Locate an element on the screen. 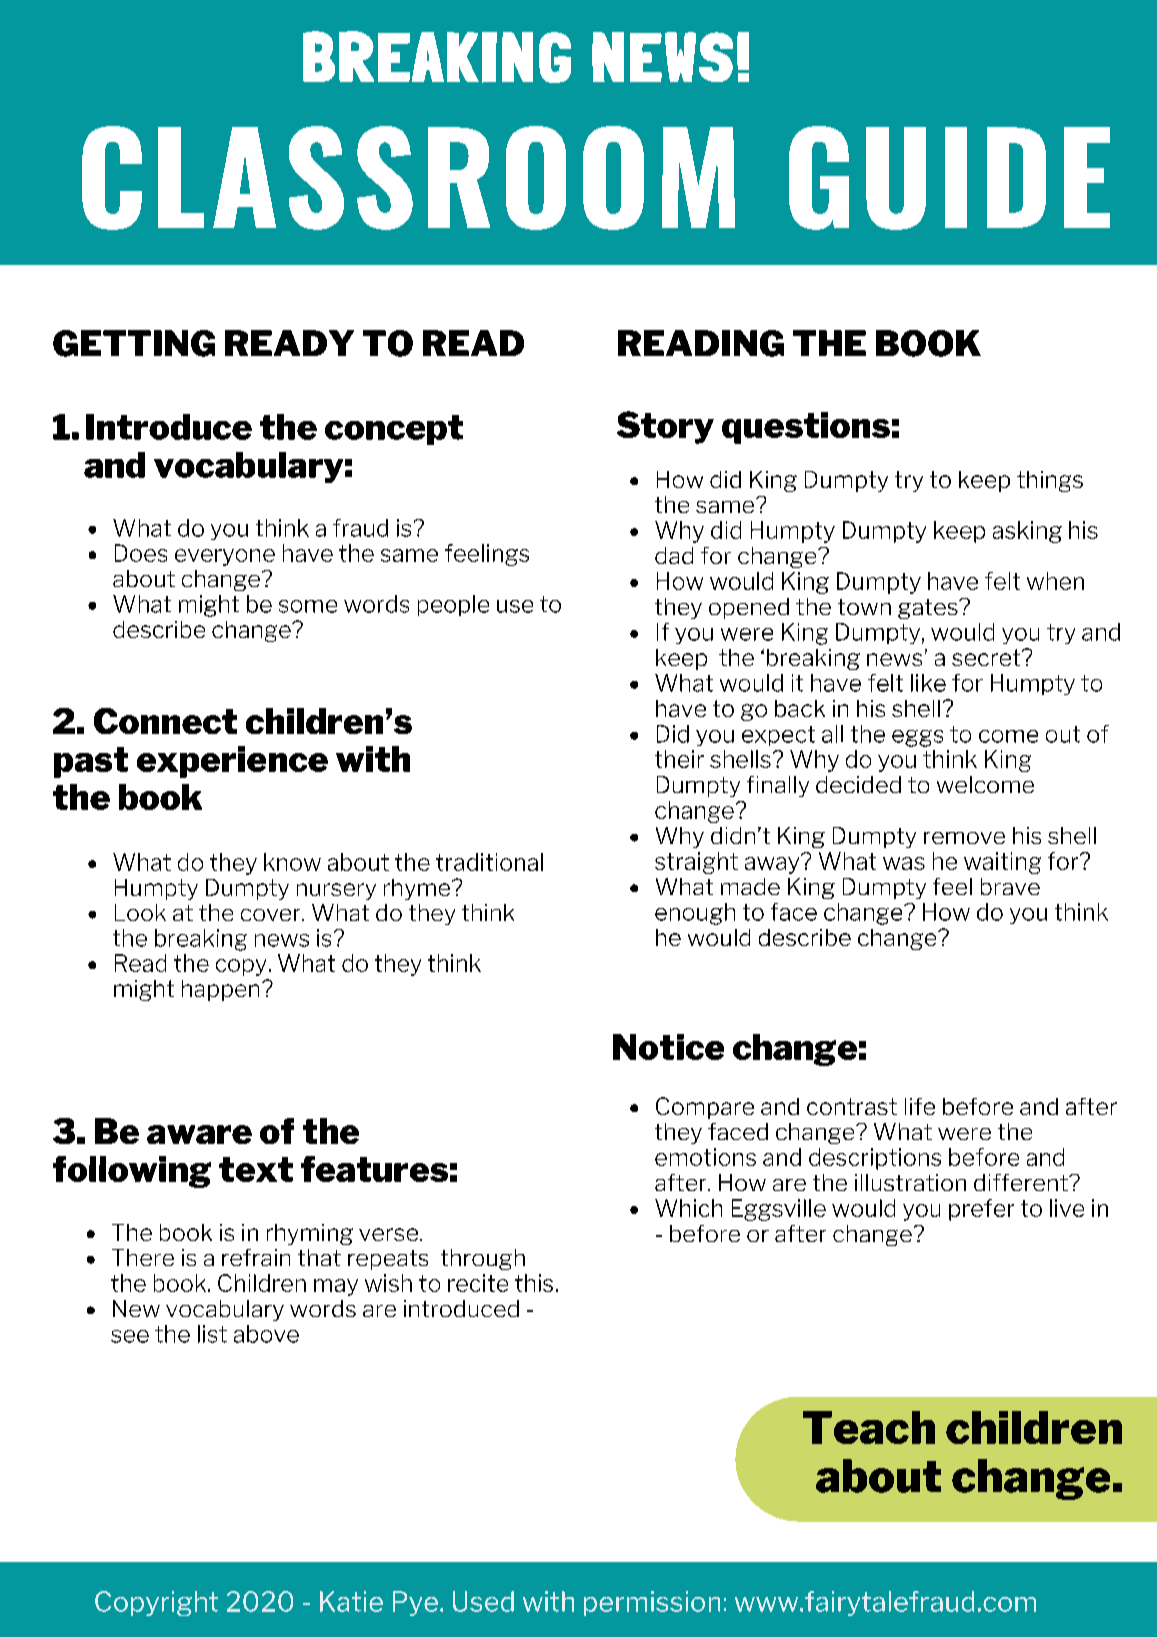  traditional is located at coordinates (489, 862).
